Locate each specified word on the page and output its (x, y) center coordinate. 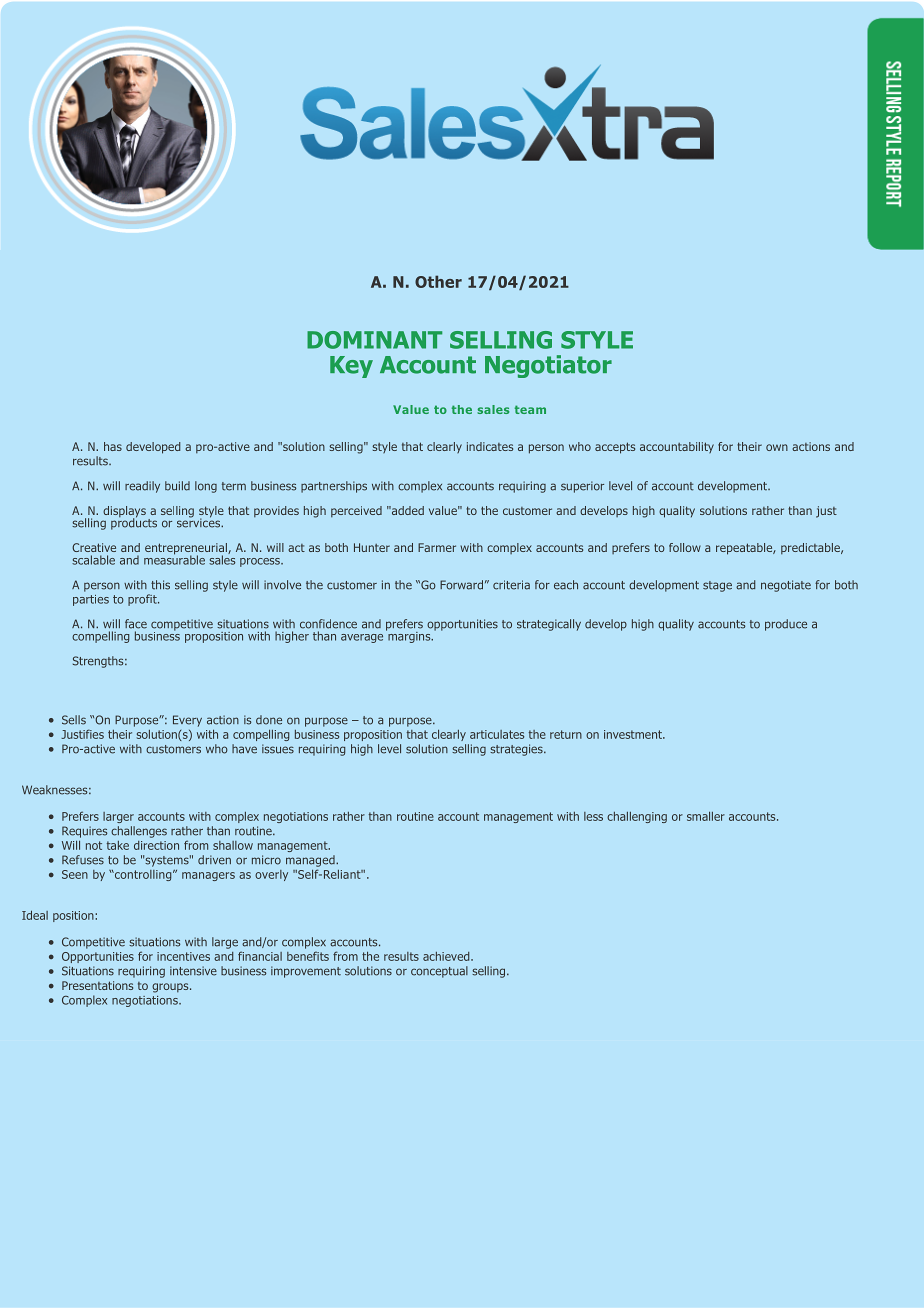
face (136, 624)
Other (438, 281)
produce (786, 625)
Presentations (97, 985)
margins (409, 636)
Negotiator (548, 366)
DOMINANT (374, 340)
